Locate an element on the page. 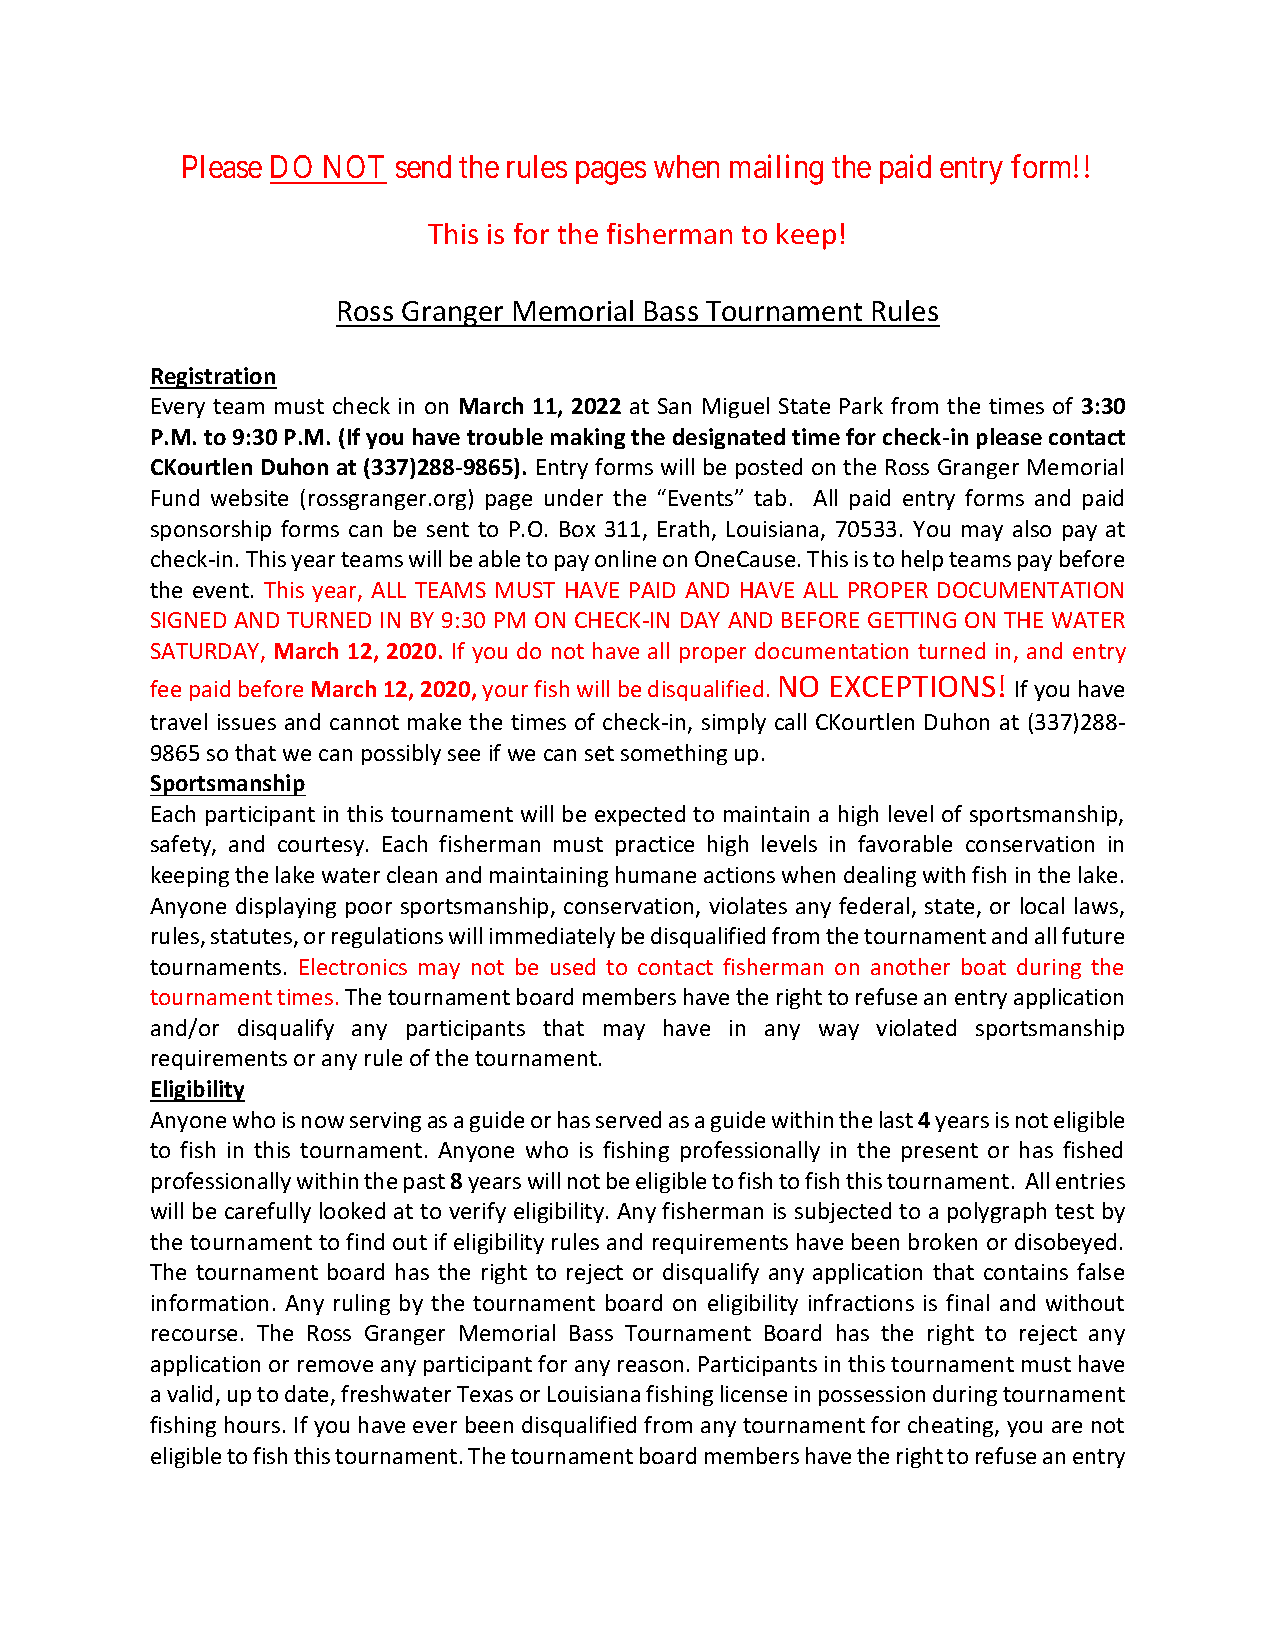  cheating is located at coordinates (952, 1426).
